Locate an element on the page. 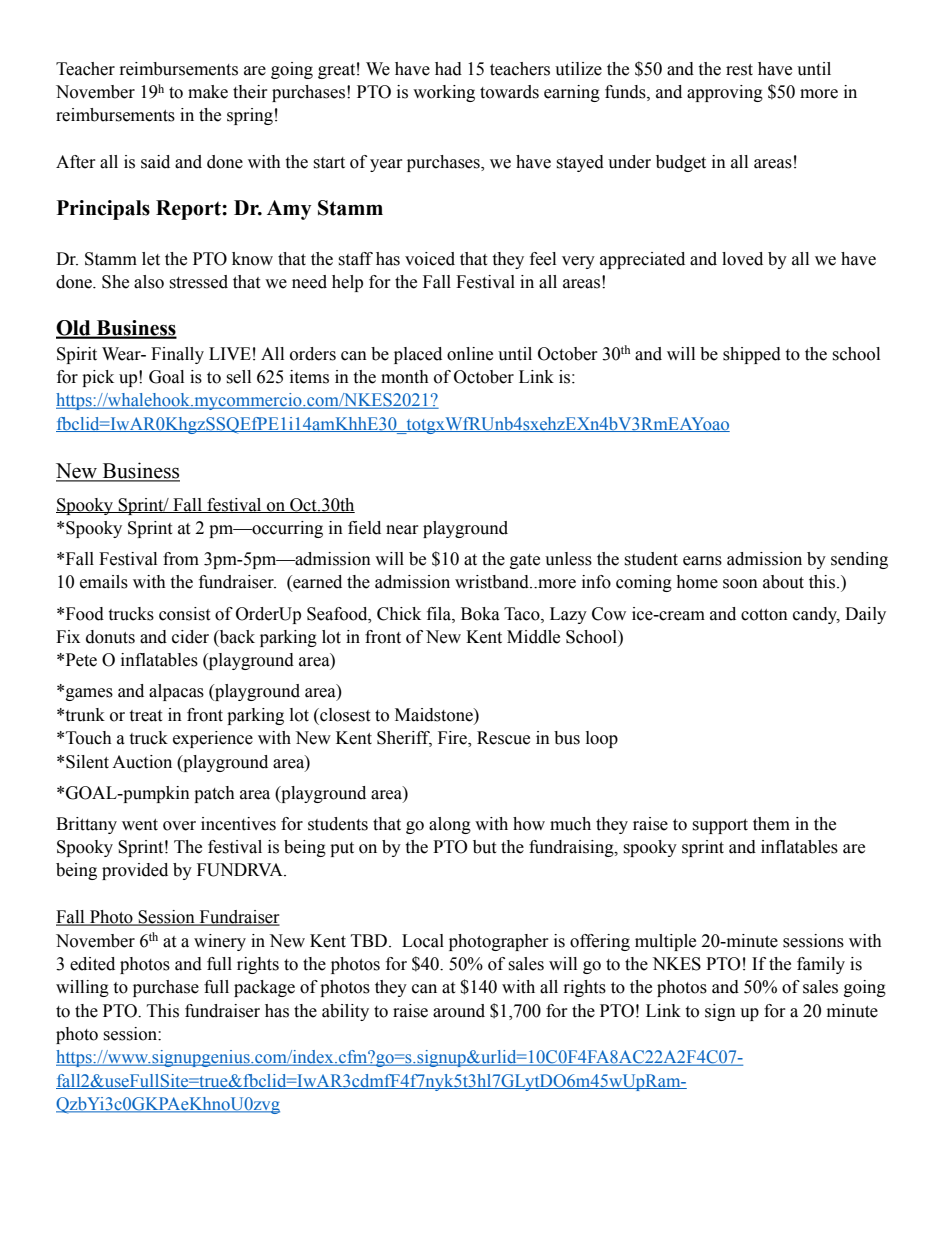 Image resolution: width=952 pixels, height=1233 pixels. Auction is located at coordinates (142, 762).
